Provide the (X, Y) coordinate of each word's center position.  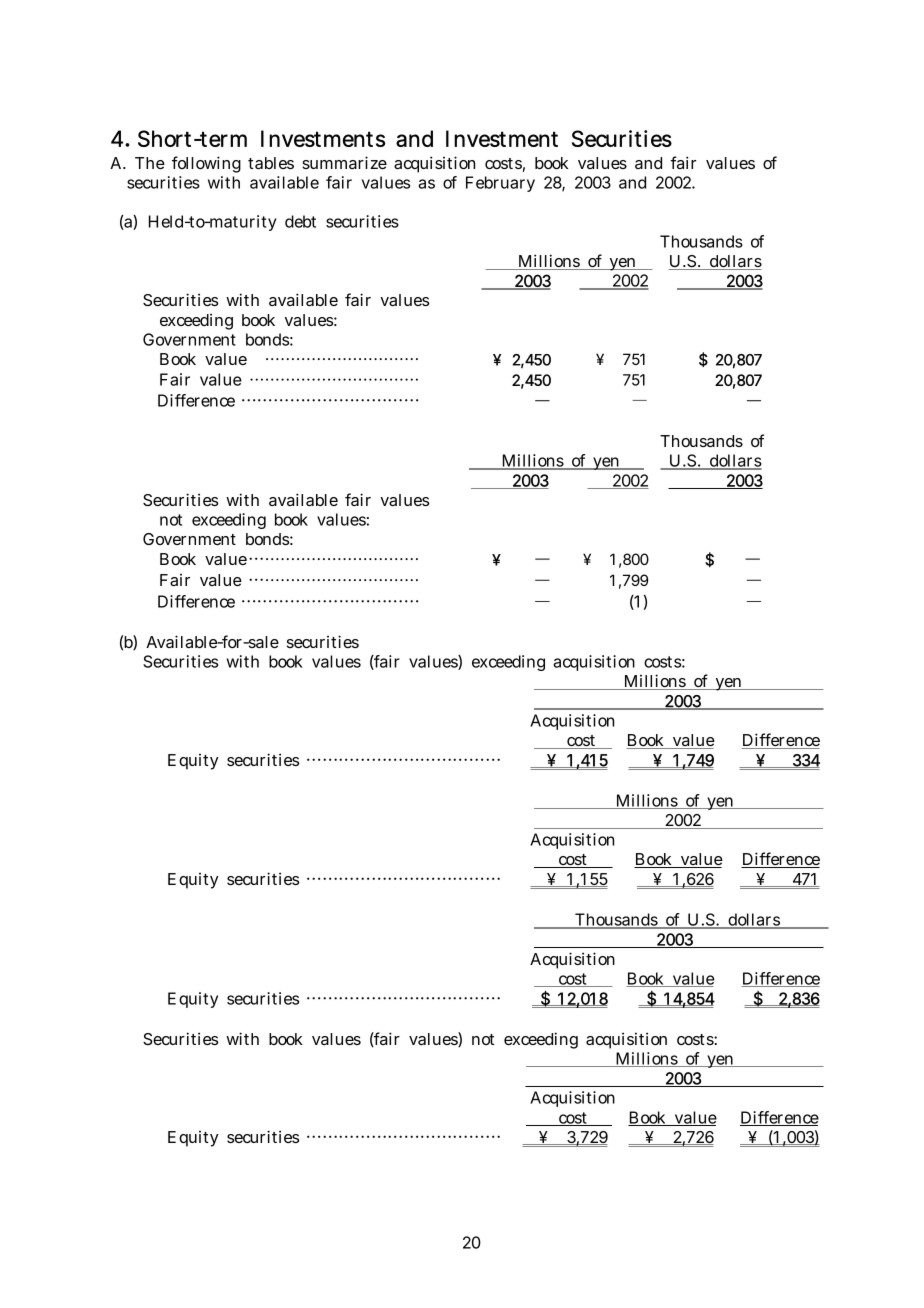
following (206, 164)
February (500, 184)
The (150, 163)
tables (271, 163)
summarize (344, 162)
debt (300, 221)
